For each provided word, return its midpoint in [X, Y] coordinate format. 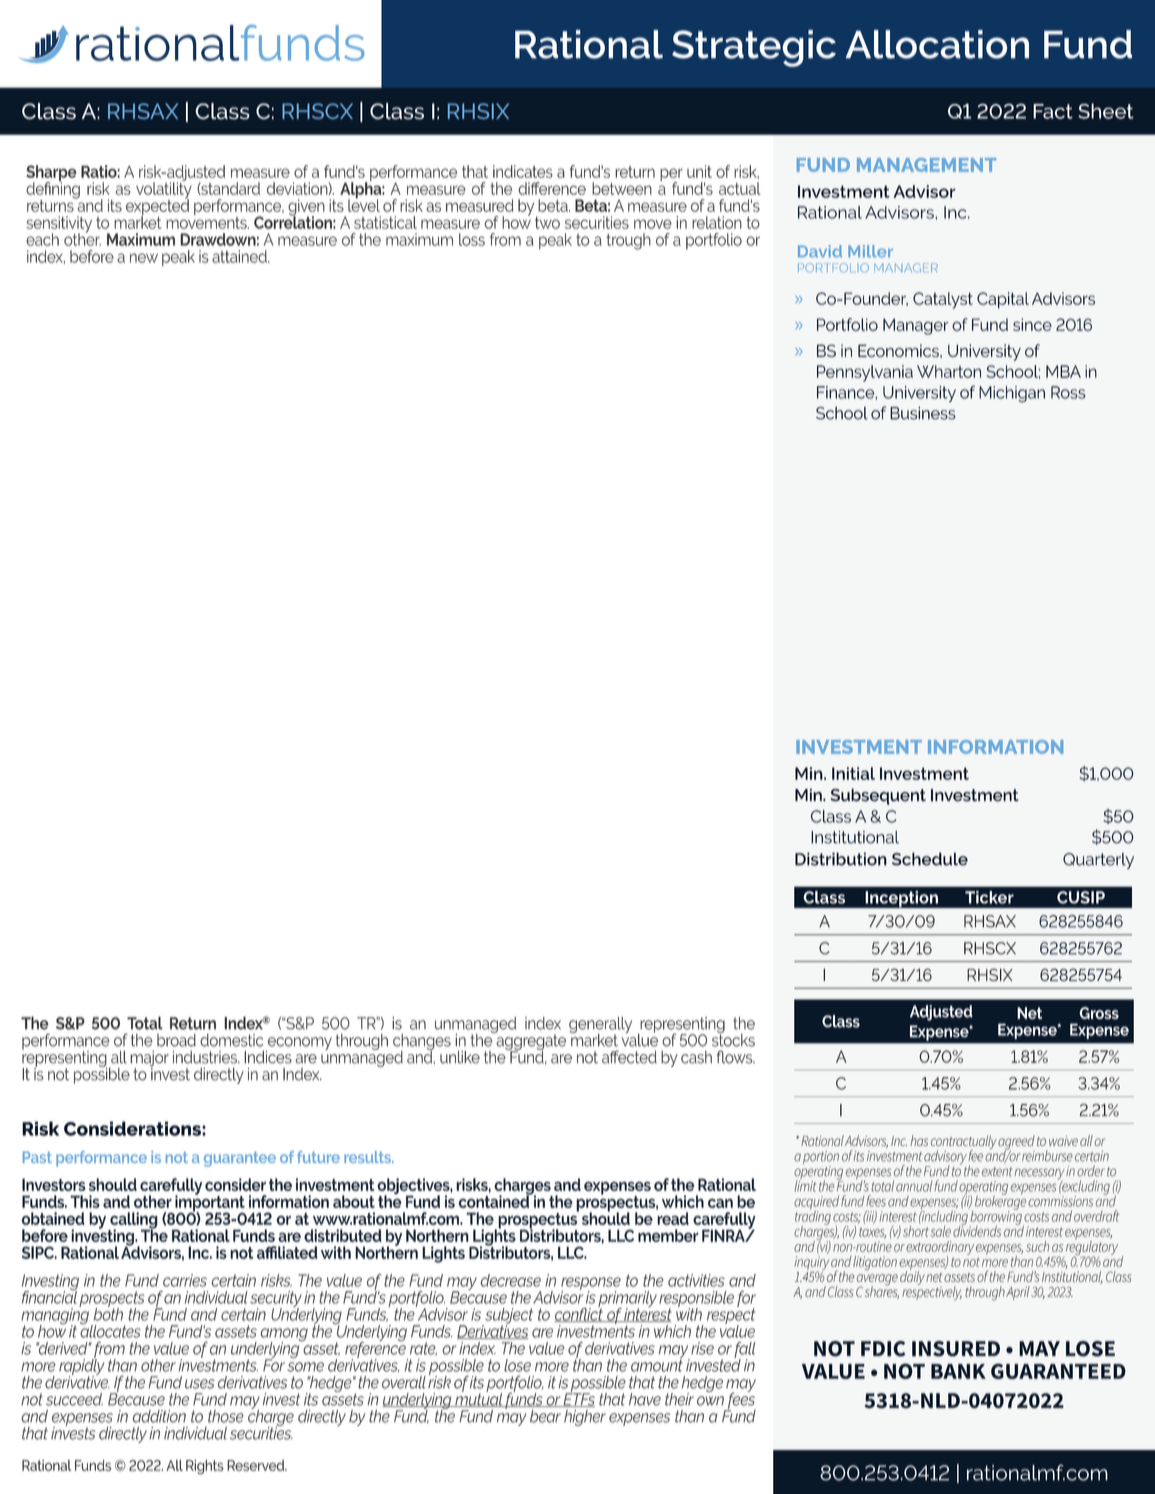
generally [600, 1026]
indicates [523, 171]
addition [159, 1416]
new [144, 258]
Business [923, 413]
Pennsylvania [865, 373]
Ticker [989, 897]
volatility [164, 190]
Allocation [937, 44]
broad [176, 1040]
